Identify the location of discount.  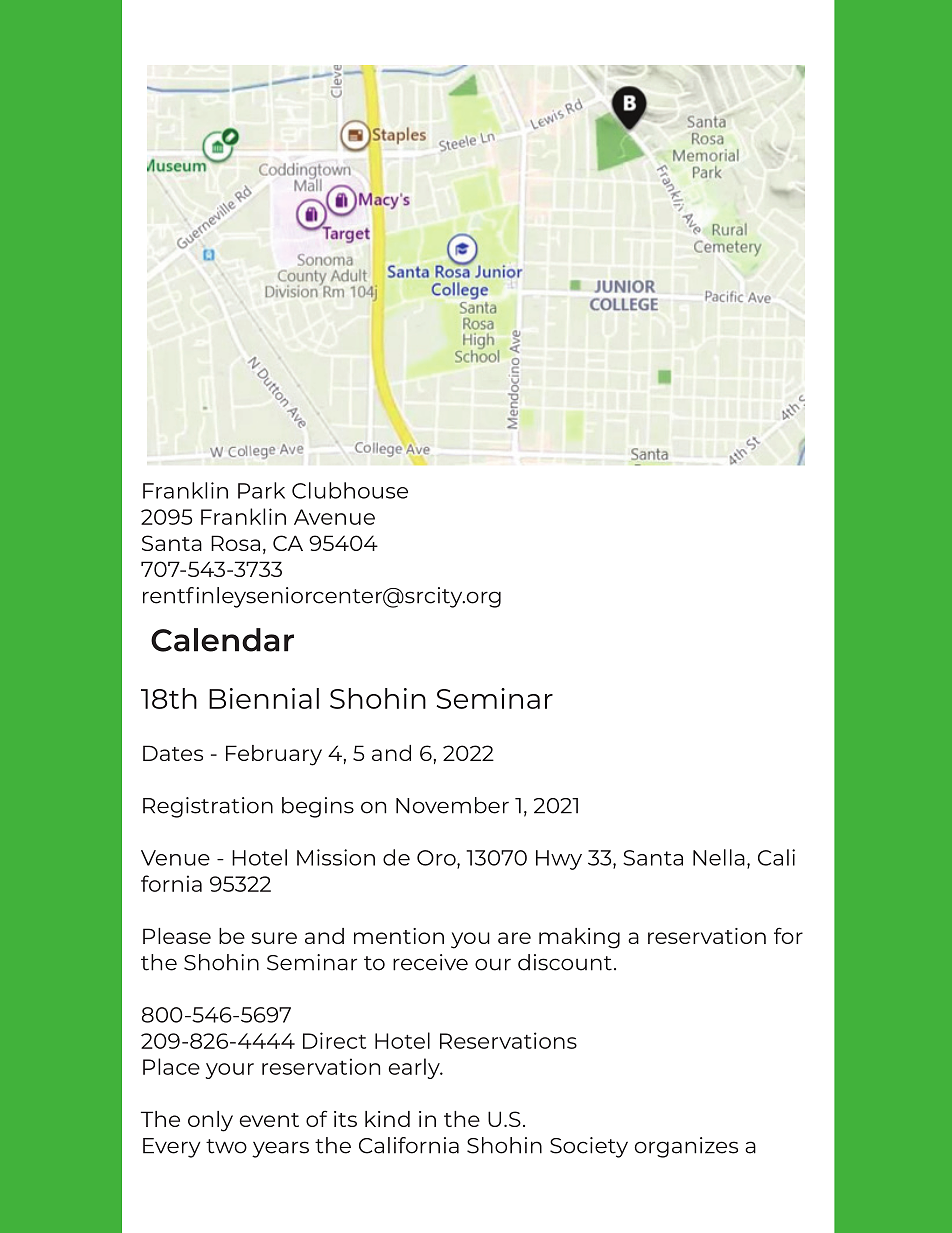
(565, 962).
